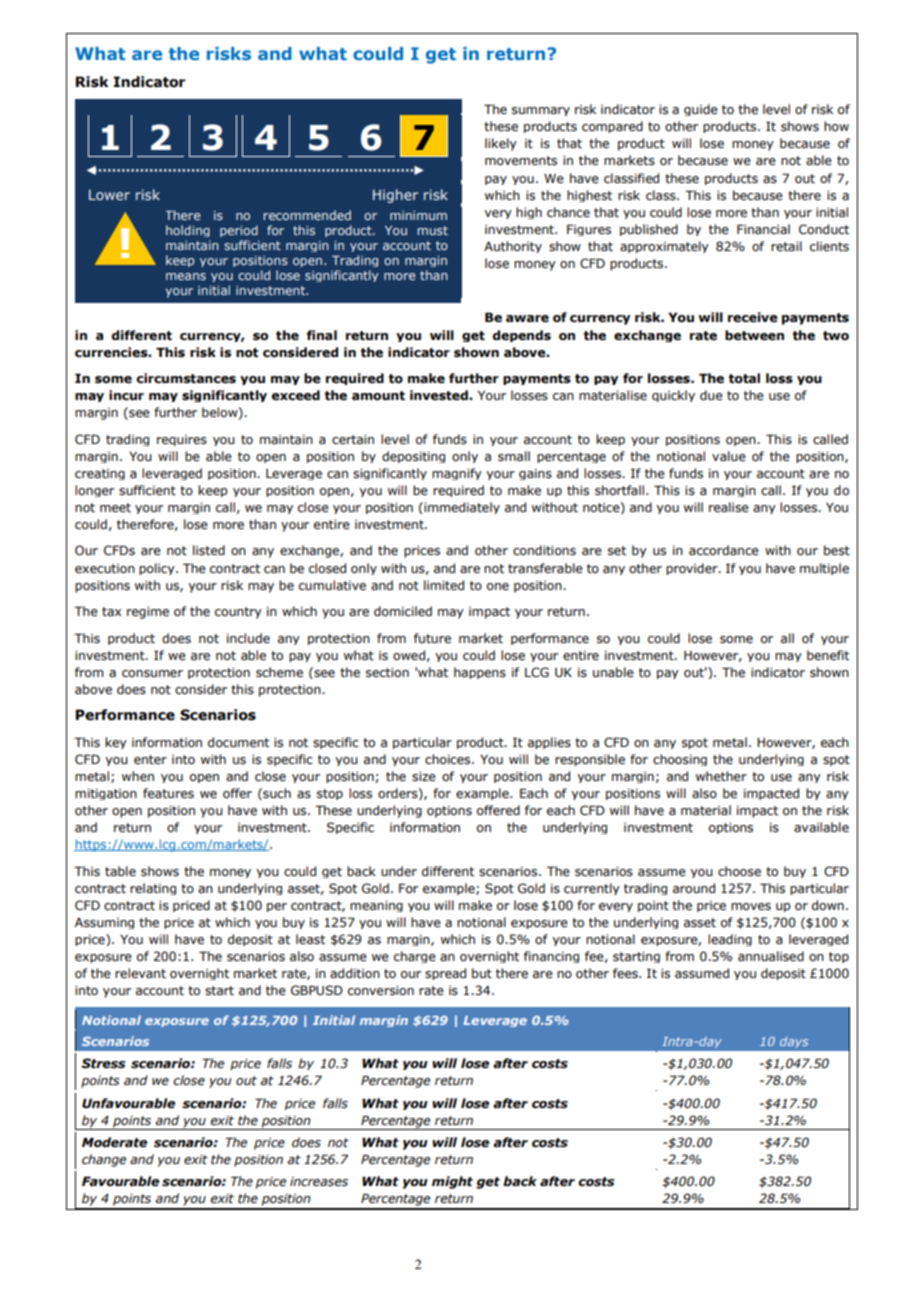  Describe the element at coordinates (457, 474) in the screenshot. I see `magnify` at that location.
